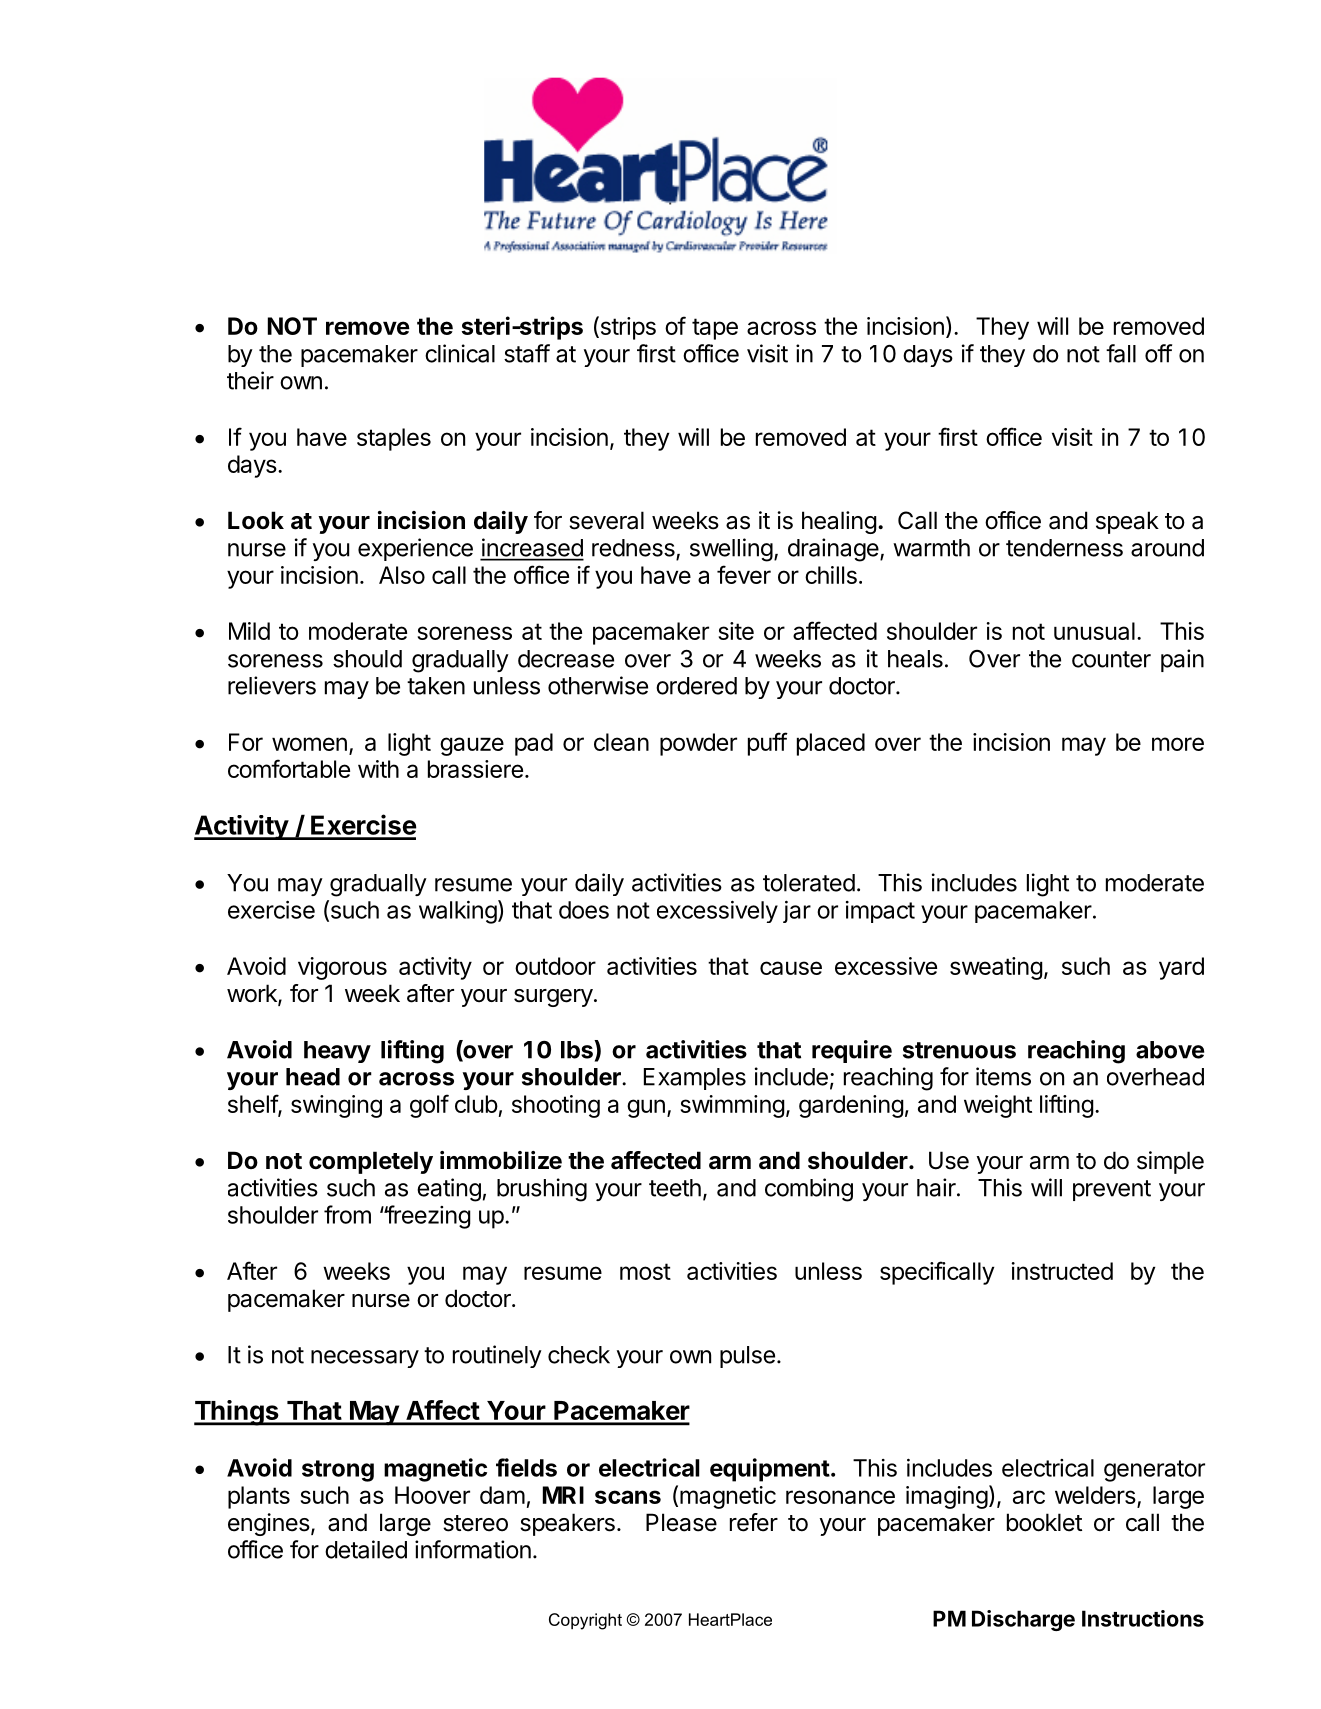  What do you see at coordinates (715, 329) in the image?
I see `tape` at bounding box center [715, 329].
